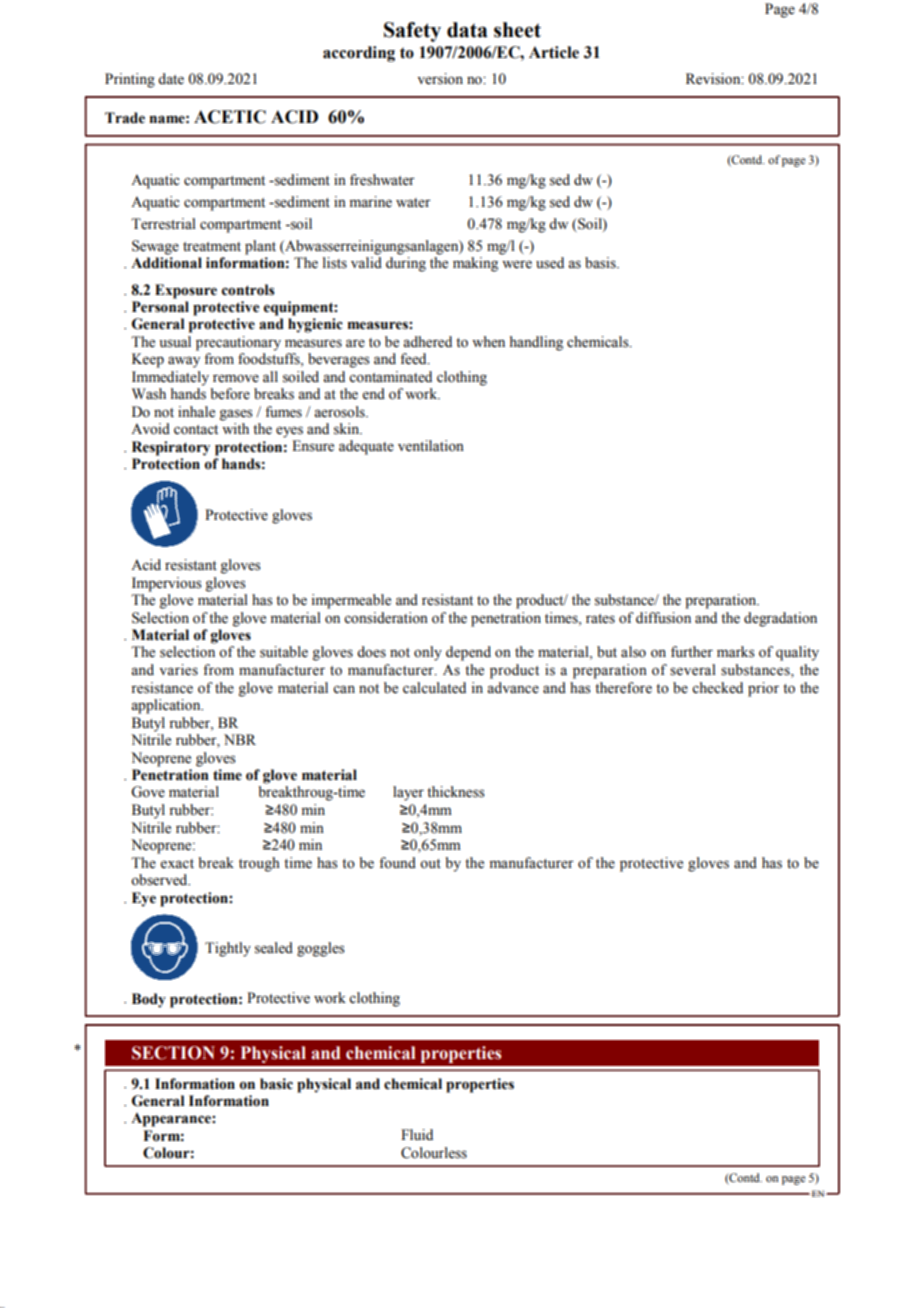 Image resolution: width=924 pixels, height=1308 pixels. Describe the element at coordinates (663, 618) in the document. I see `diffusion` at that location.
